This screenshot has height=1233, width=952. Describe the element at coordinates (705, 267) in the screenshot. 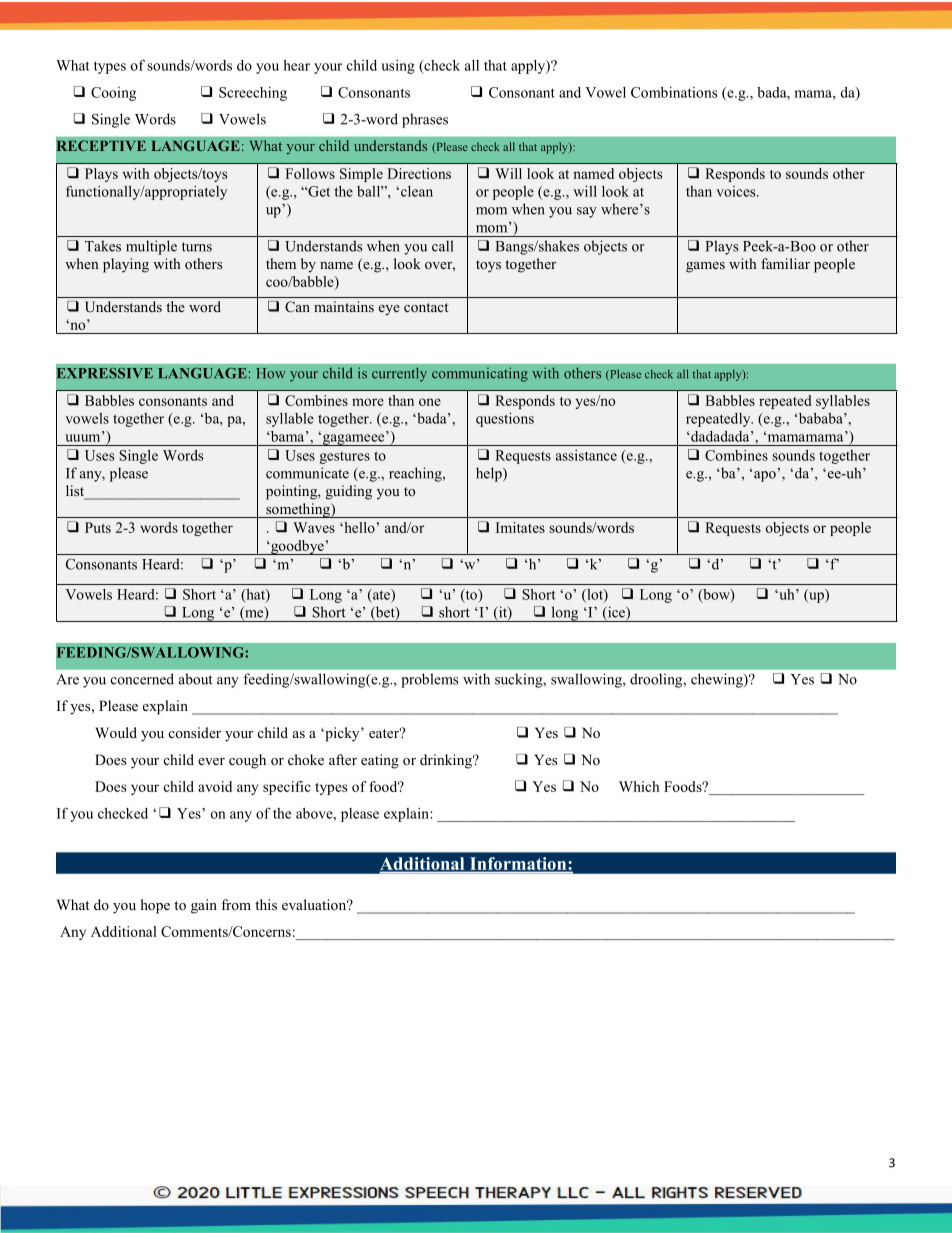

I see `games` at that location.
